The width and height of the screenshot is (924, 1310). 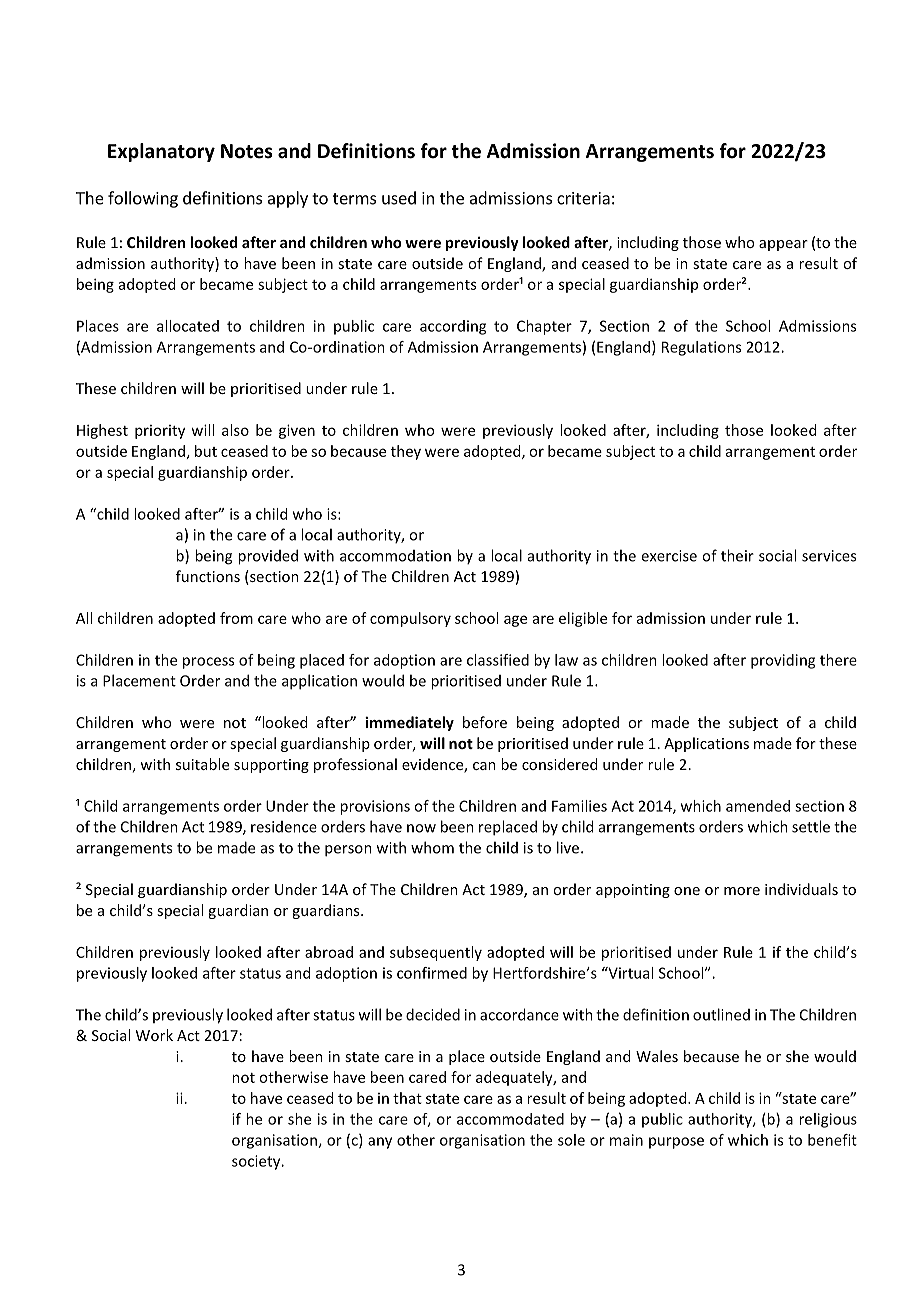 I want to click on process, so click(x=208, y=663).
